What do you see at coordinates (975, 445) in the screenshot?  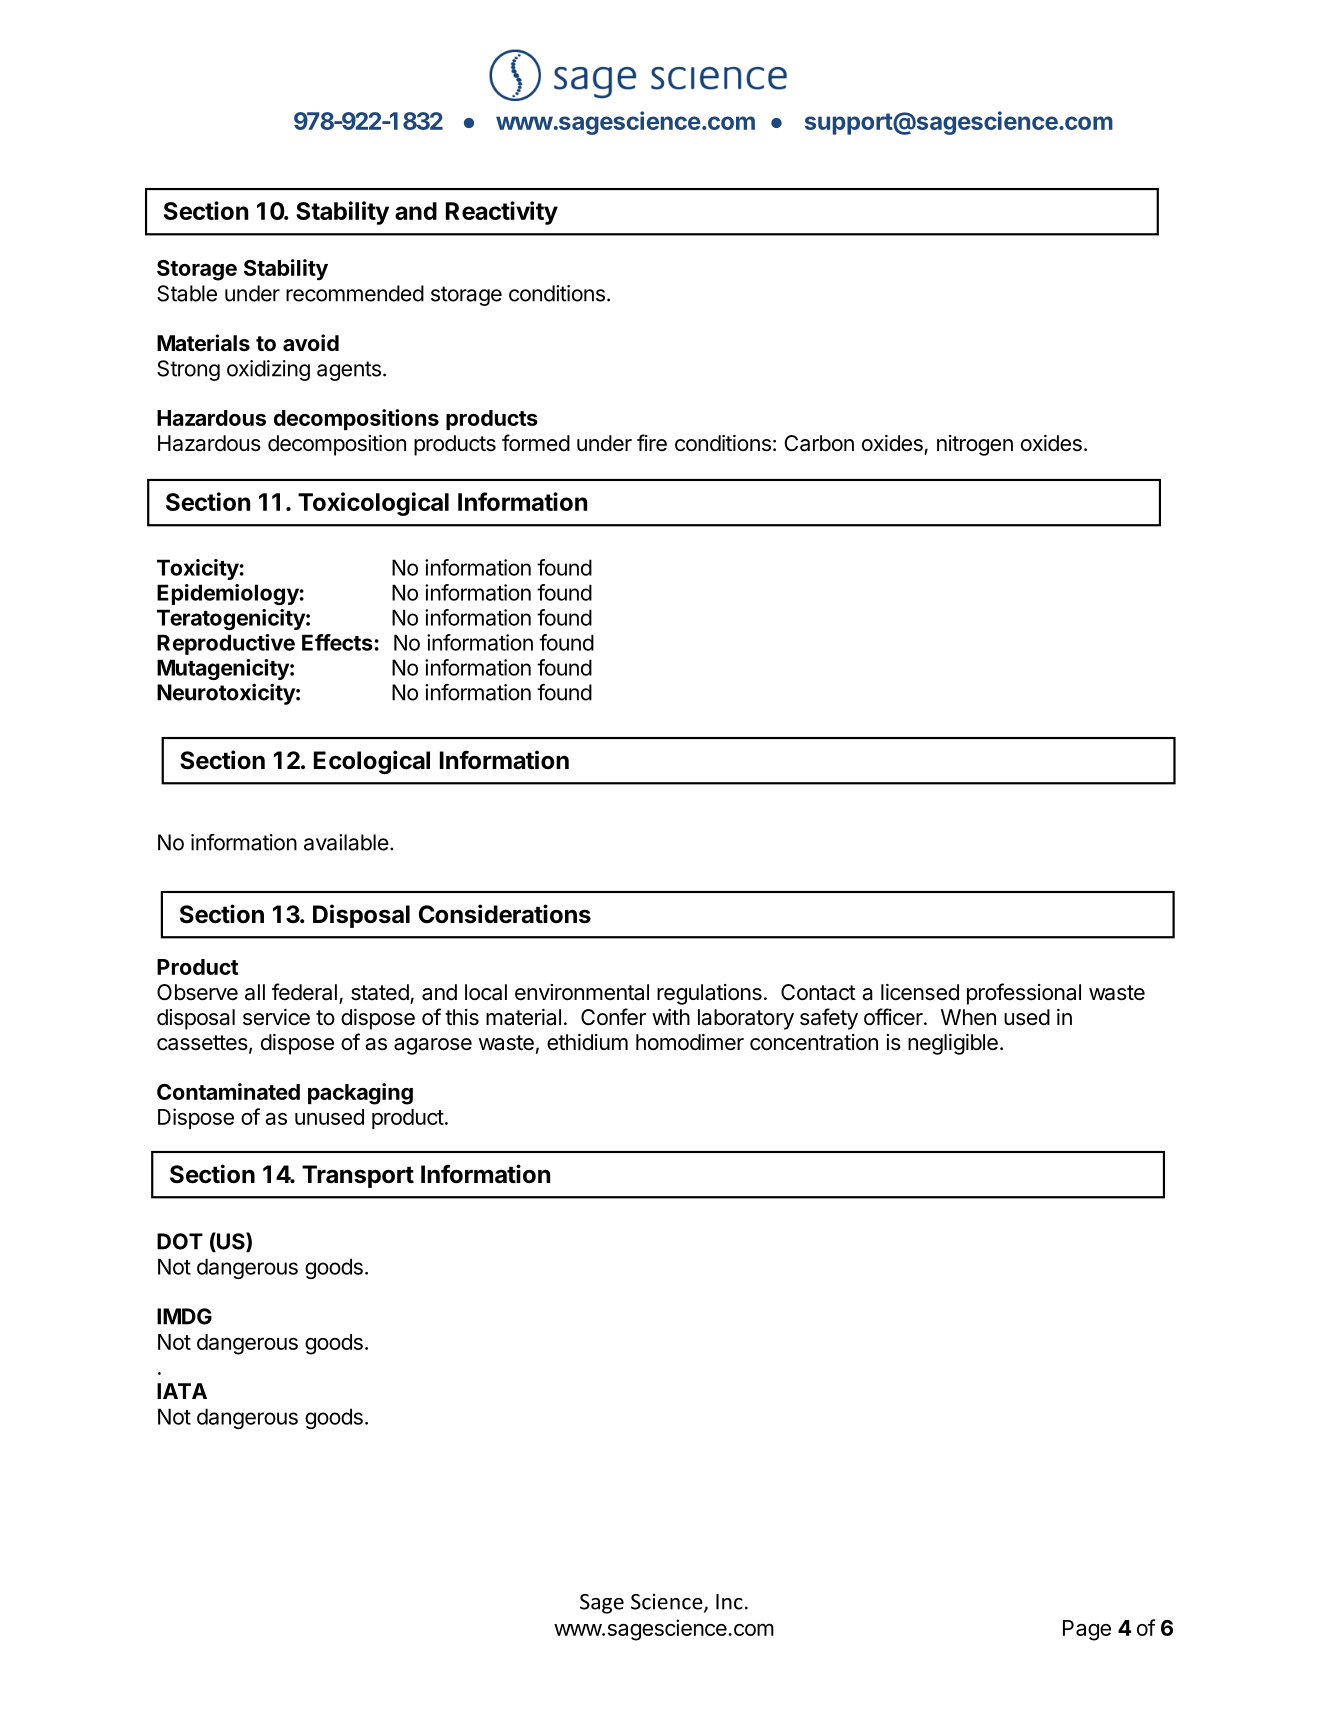 I see `nitrogen` at bounding box center [975, 445].
